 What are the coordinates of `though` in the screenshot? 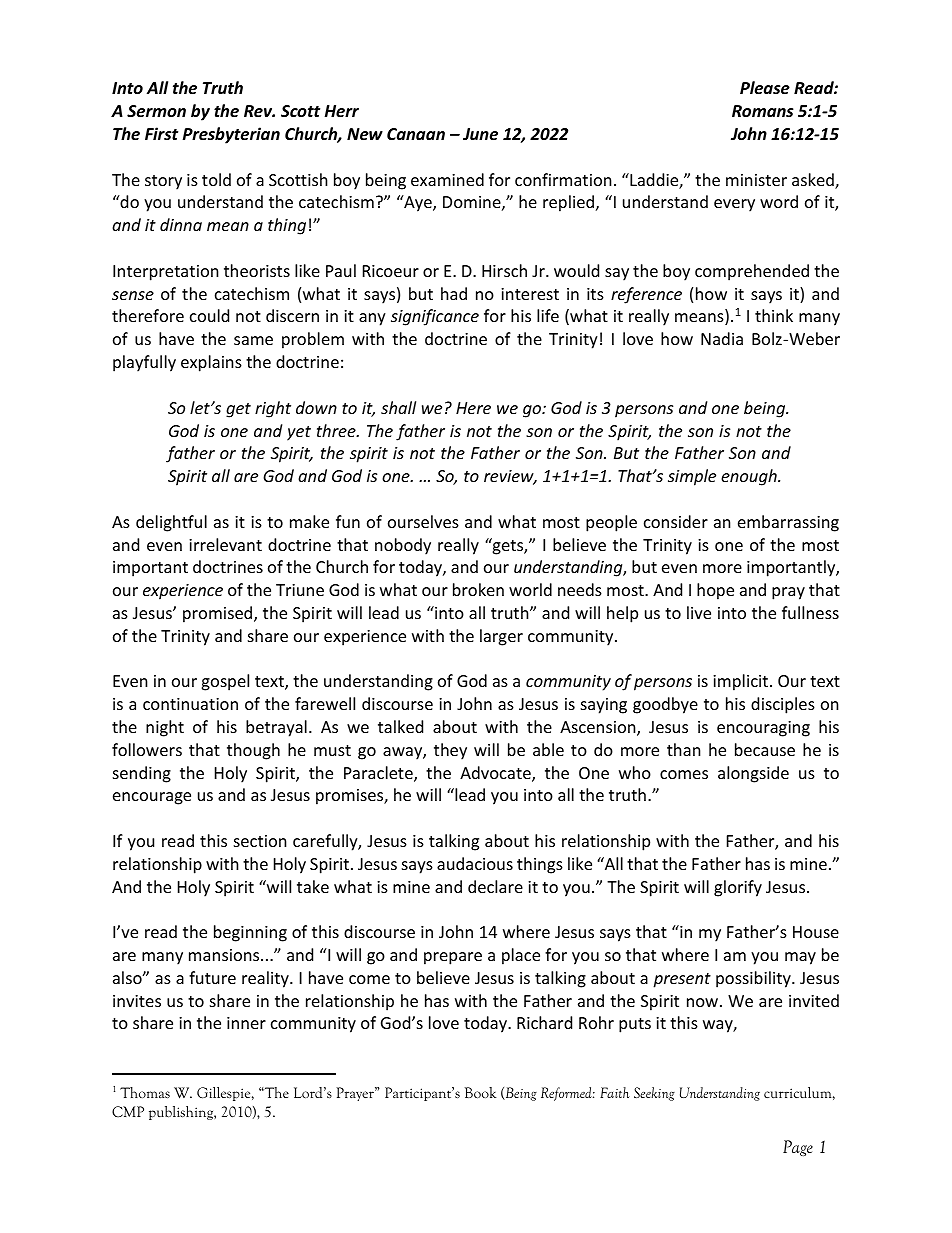 It's located at (253, 751).
